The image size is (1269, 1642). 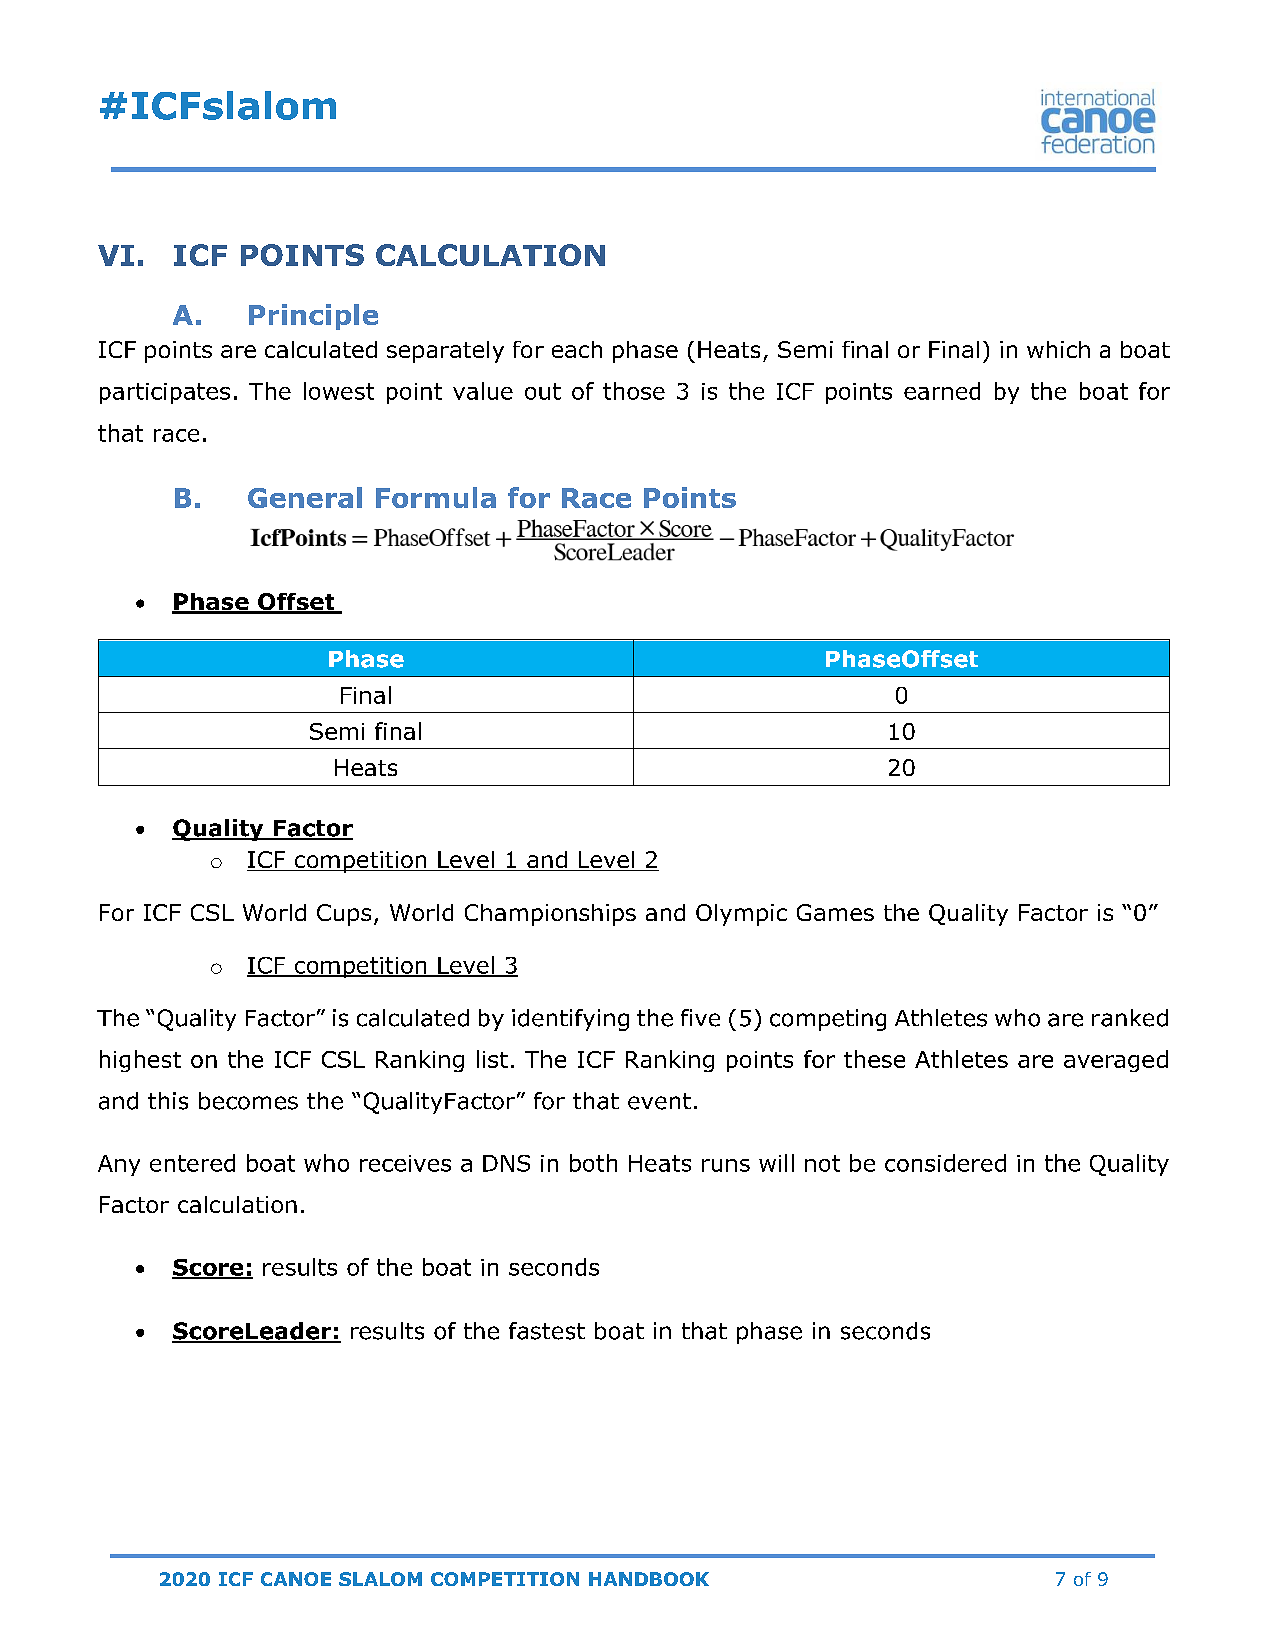 What do you see at coordinates (945, 1163) in the screenshot?
I see `considered` at bounding box center [945, 1163].
